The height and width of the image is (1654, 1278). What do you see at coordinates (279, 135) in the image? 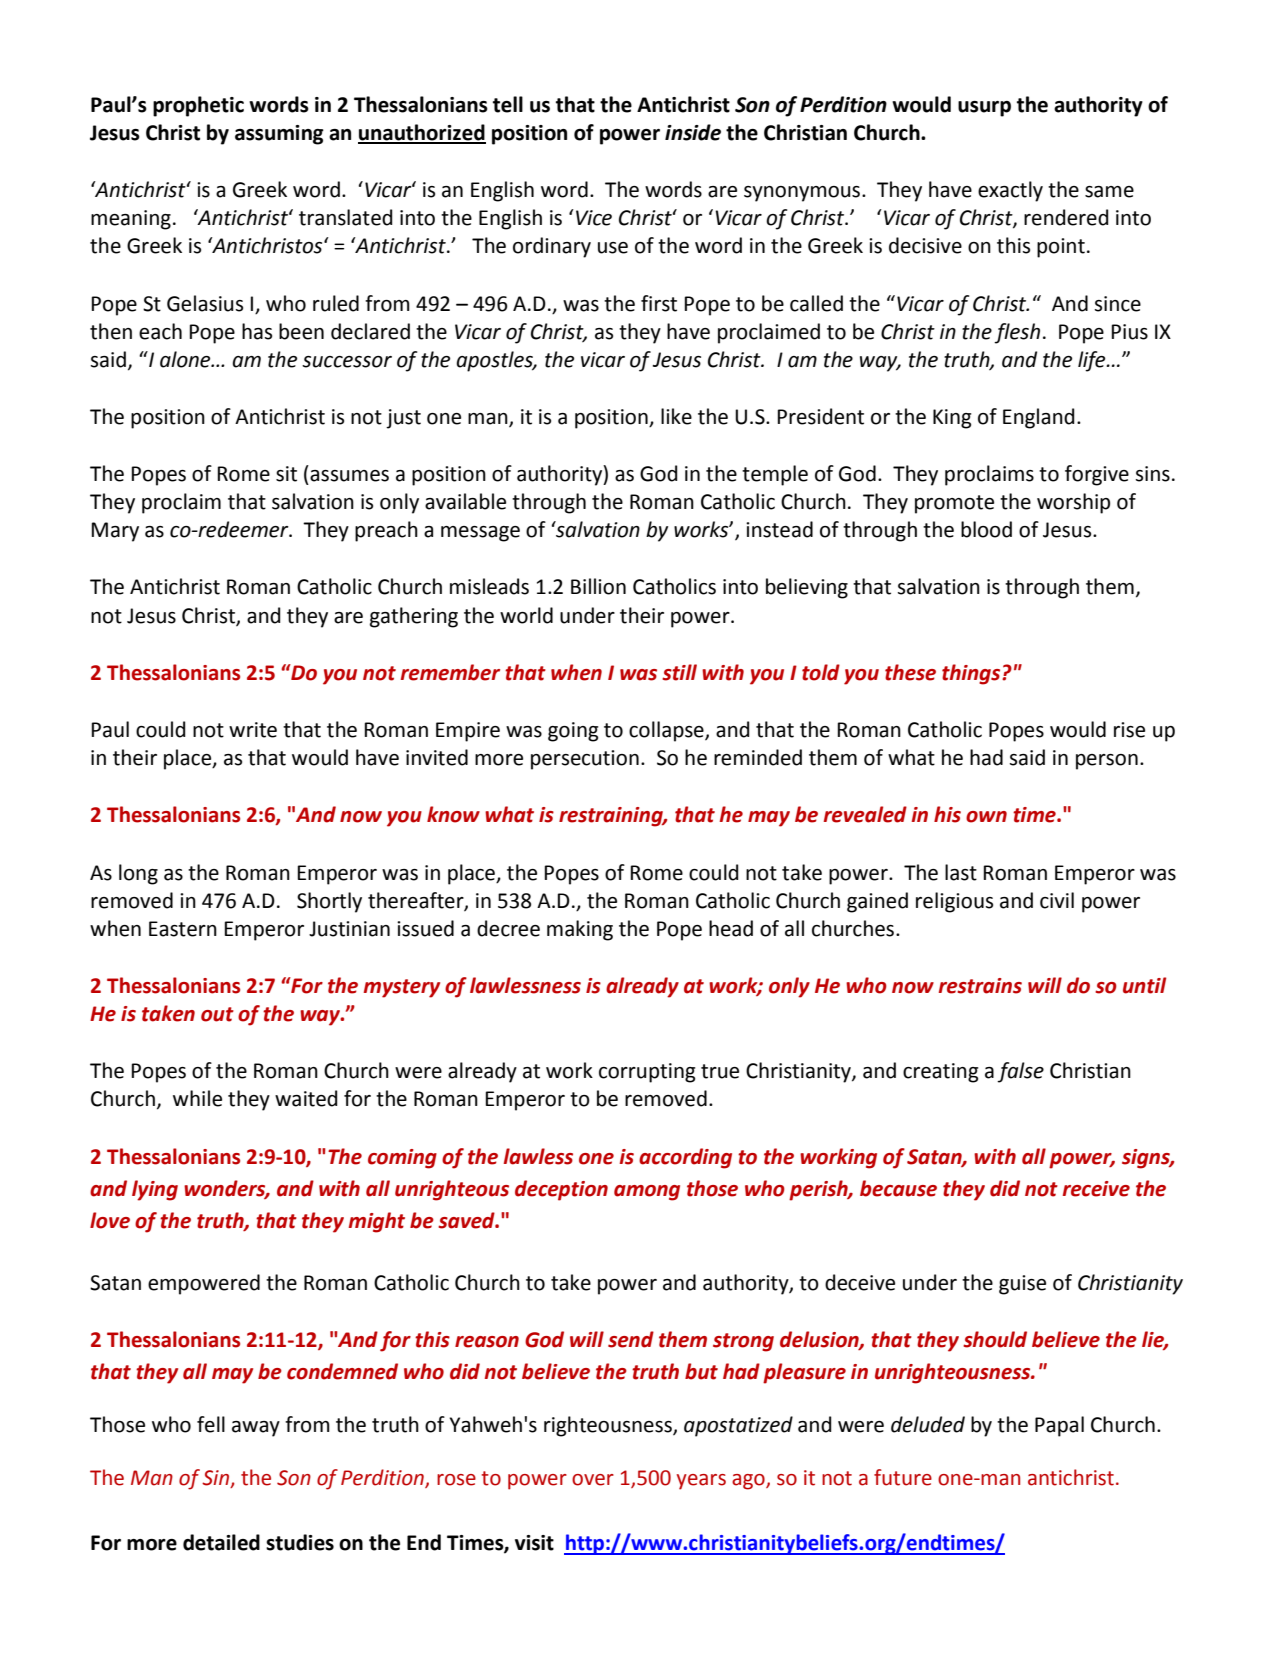
I see `assuming` at bounding box center [279, 135].
